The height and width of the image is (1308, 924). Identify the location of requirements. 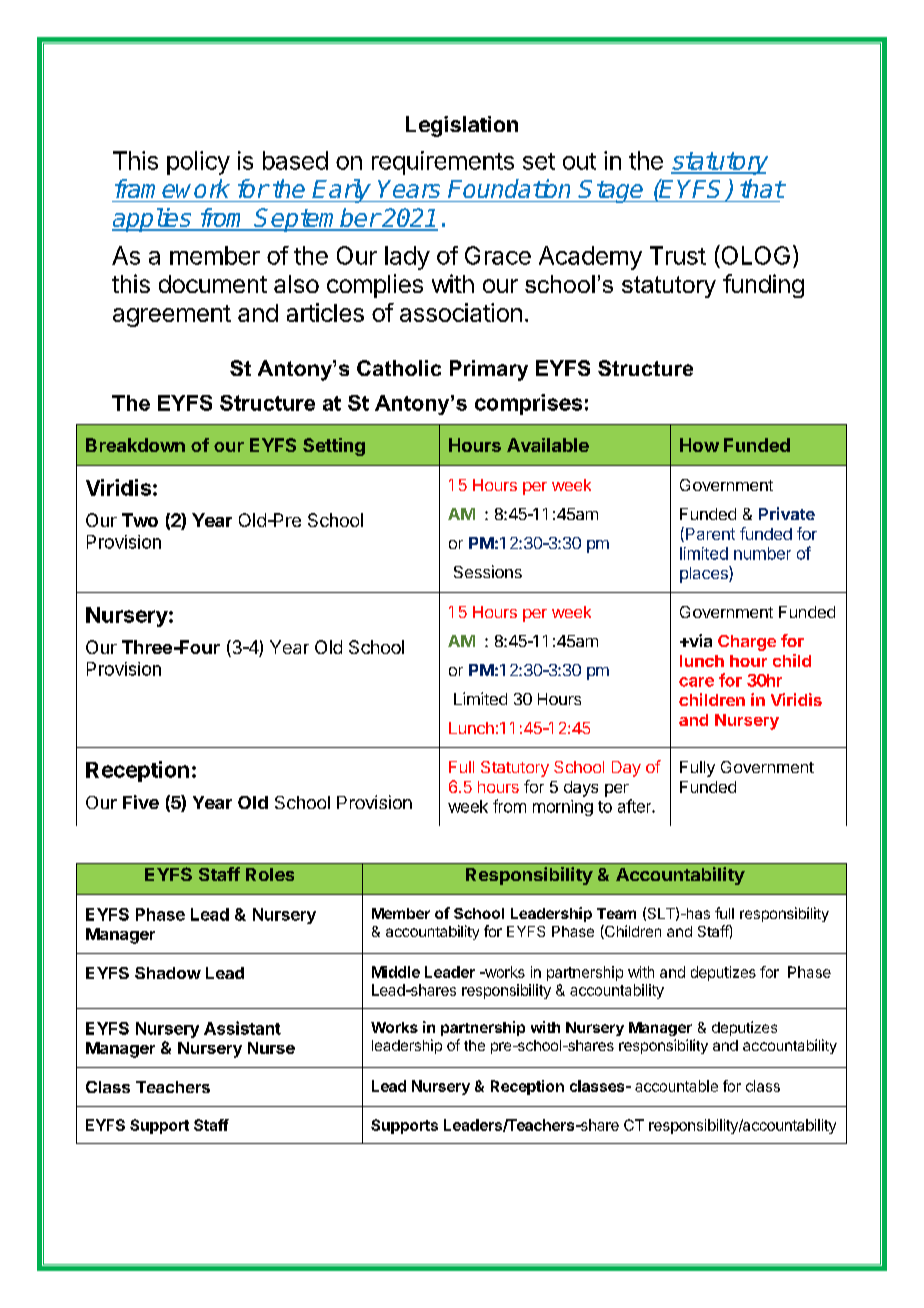
(443, 163).
